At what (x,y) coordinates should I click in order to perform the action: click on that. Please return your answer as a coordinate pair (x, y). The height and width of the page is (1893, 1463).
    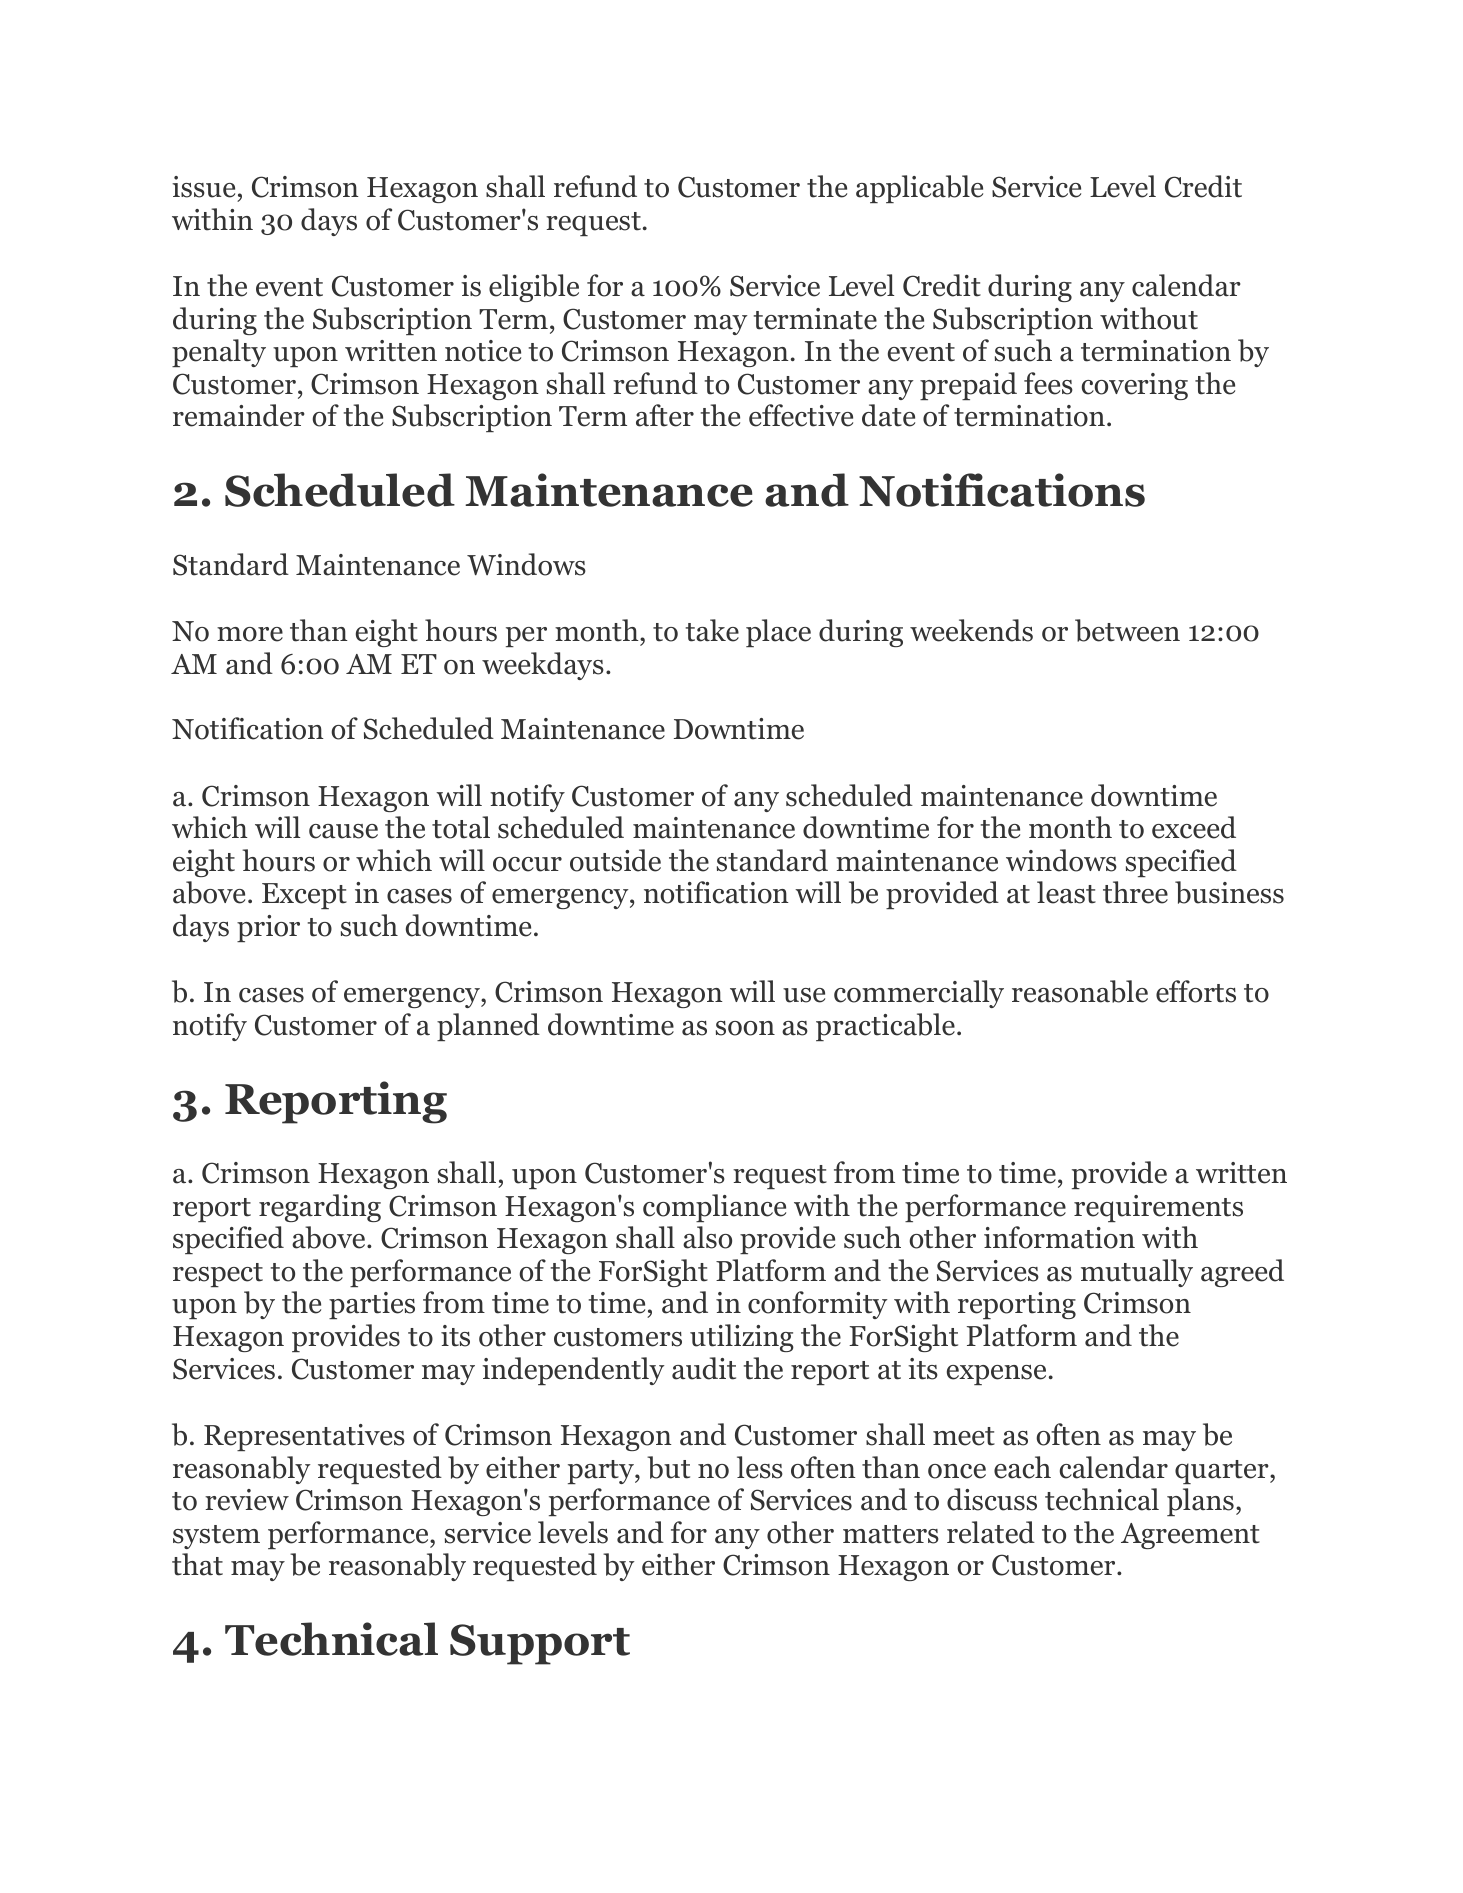
    Looking at the image, I should click on (197, 1564).
